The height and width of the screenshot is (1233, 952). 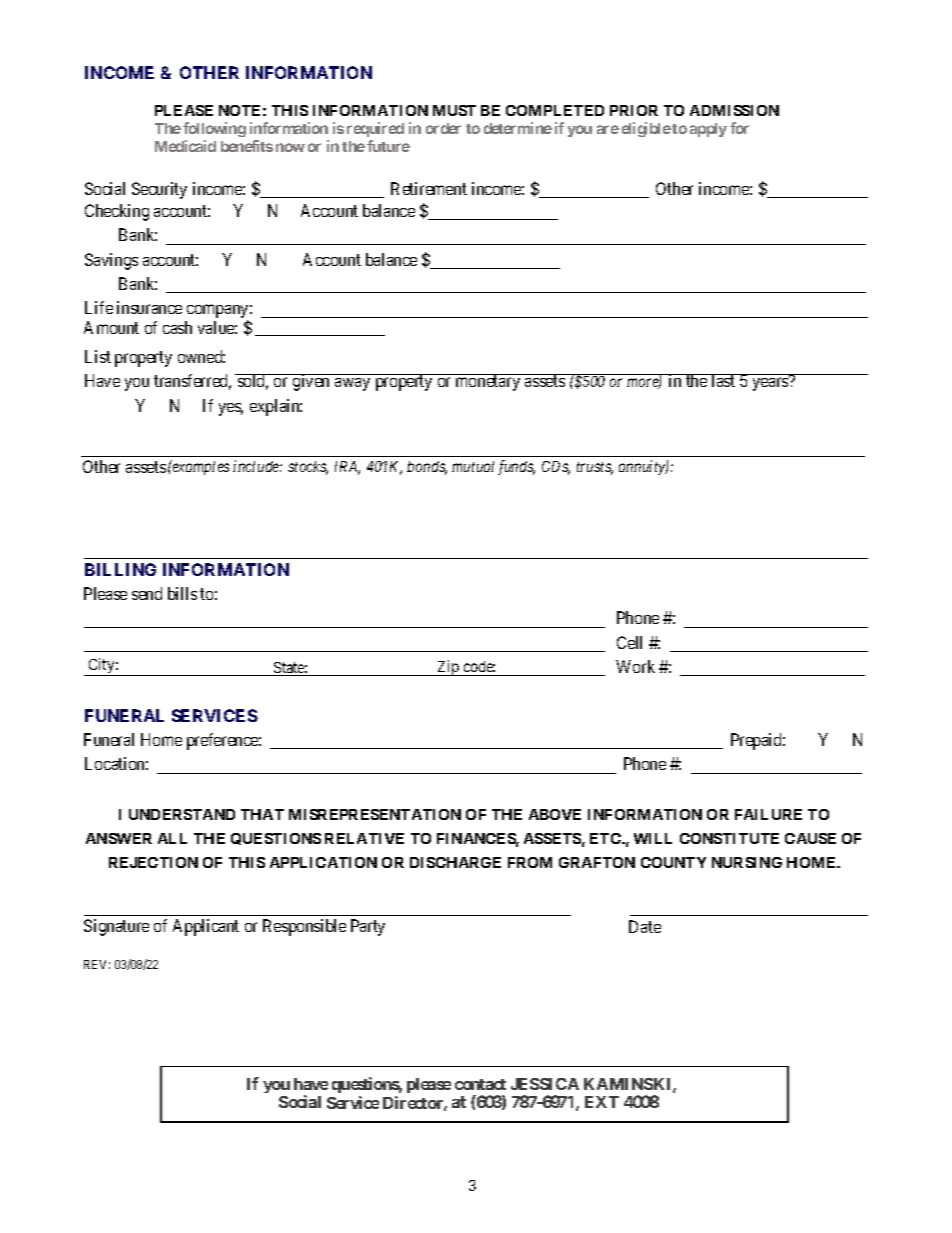 I want to click on FAILURE, so click(x=768, y=814).
